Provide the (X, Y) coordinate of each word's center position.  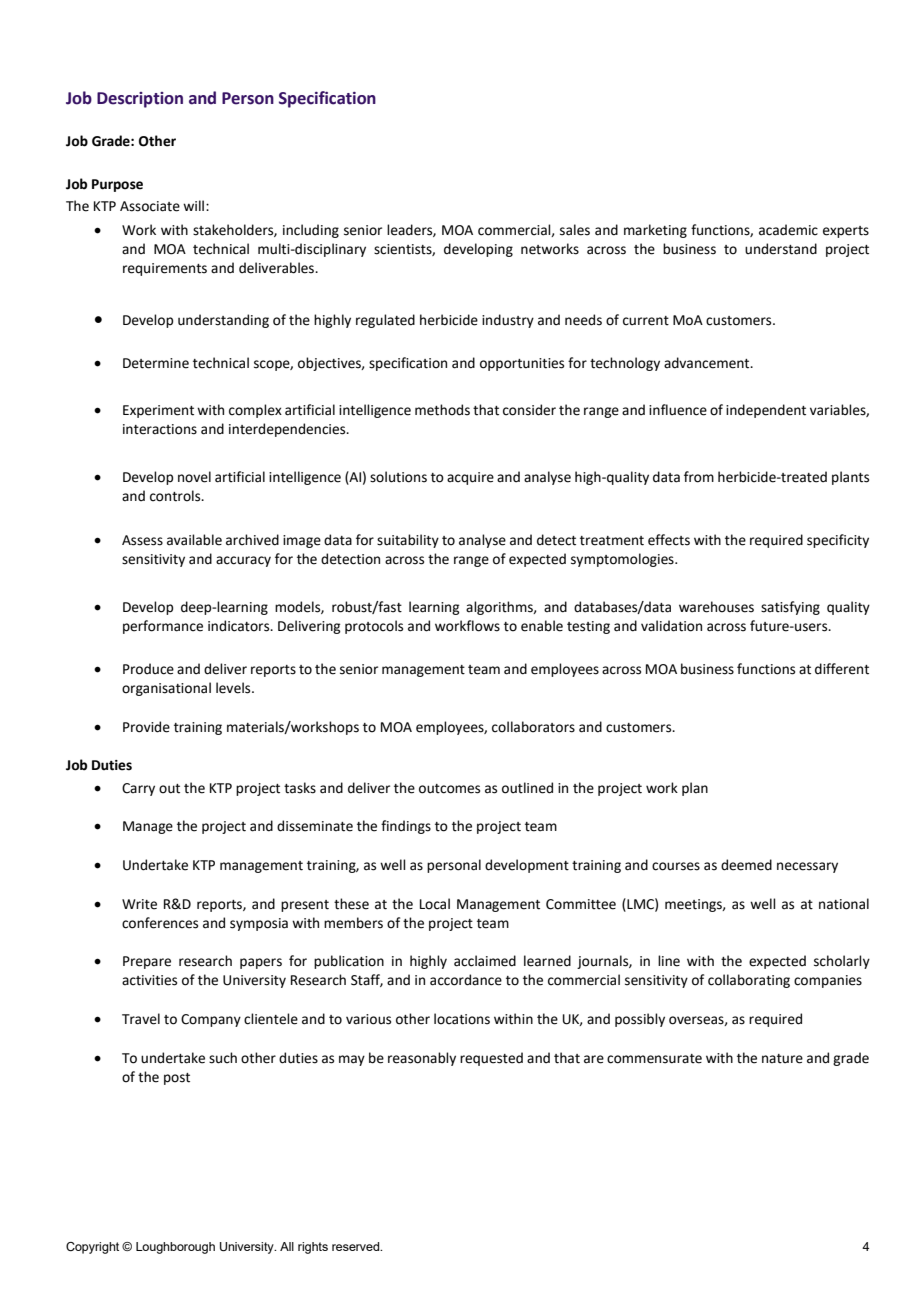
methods (442, 410)
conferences (160, 923)
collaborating (749, 981)
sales (575, 230)
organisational (166, 689)
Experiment (158, 411)
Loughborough (175, 1248)
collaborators (533, 727)
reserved (357, 1246)
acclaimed (485, 961)
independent (766, 411)
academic (788, 230)
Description (140, 100)
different (842, 669)
